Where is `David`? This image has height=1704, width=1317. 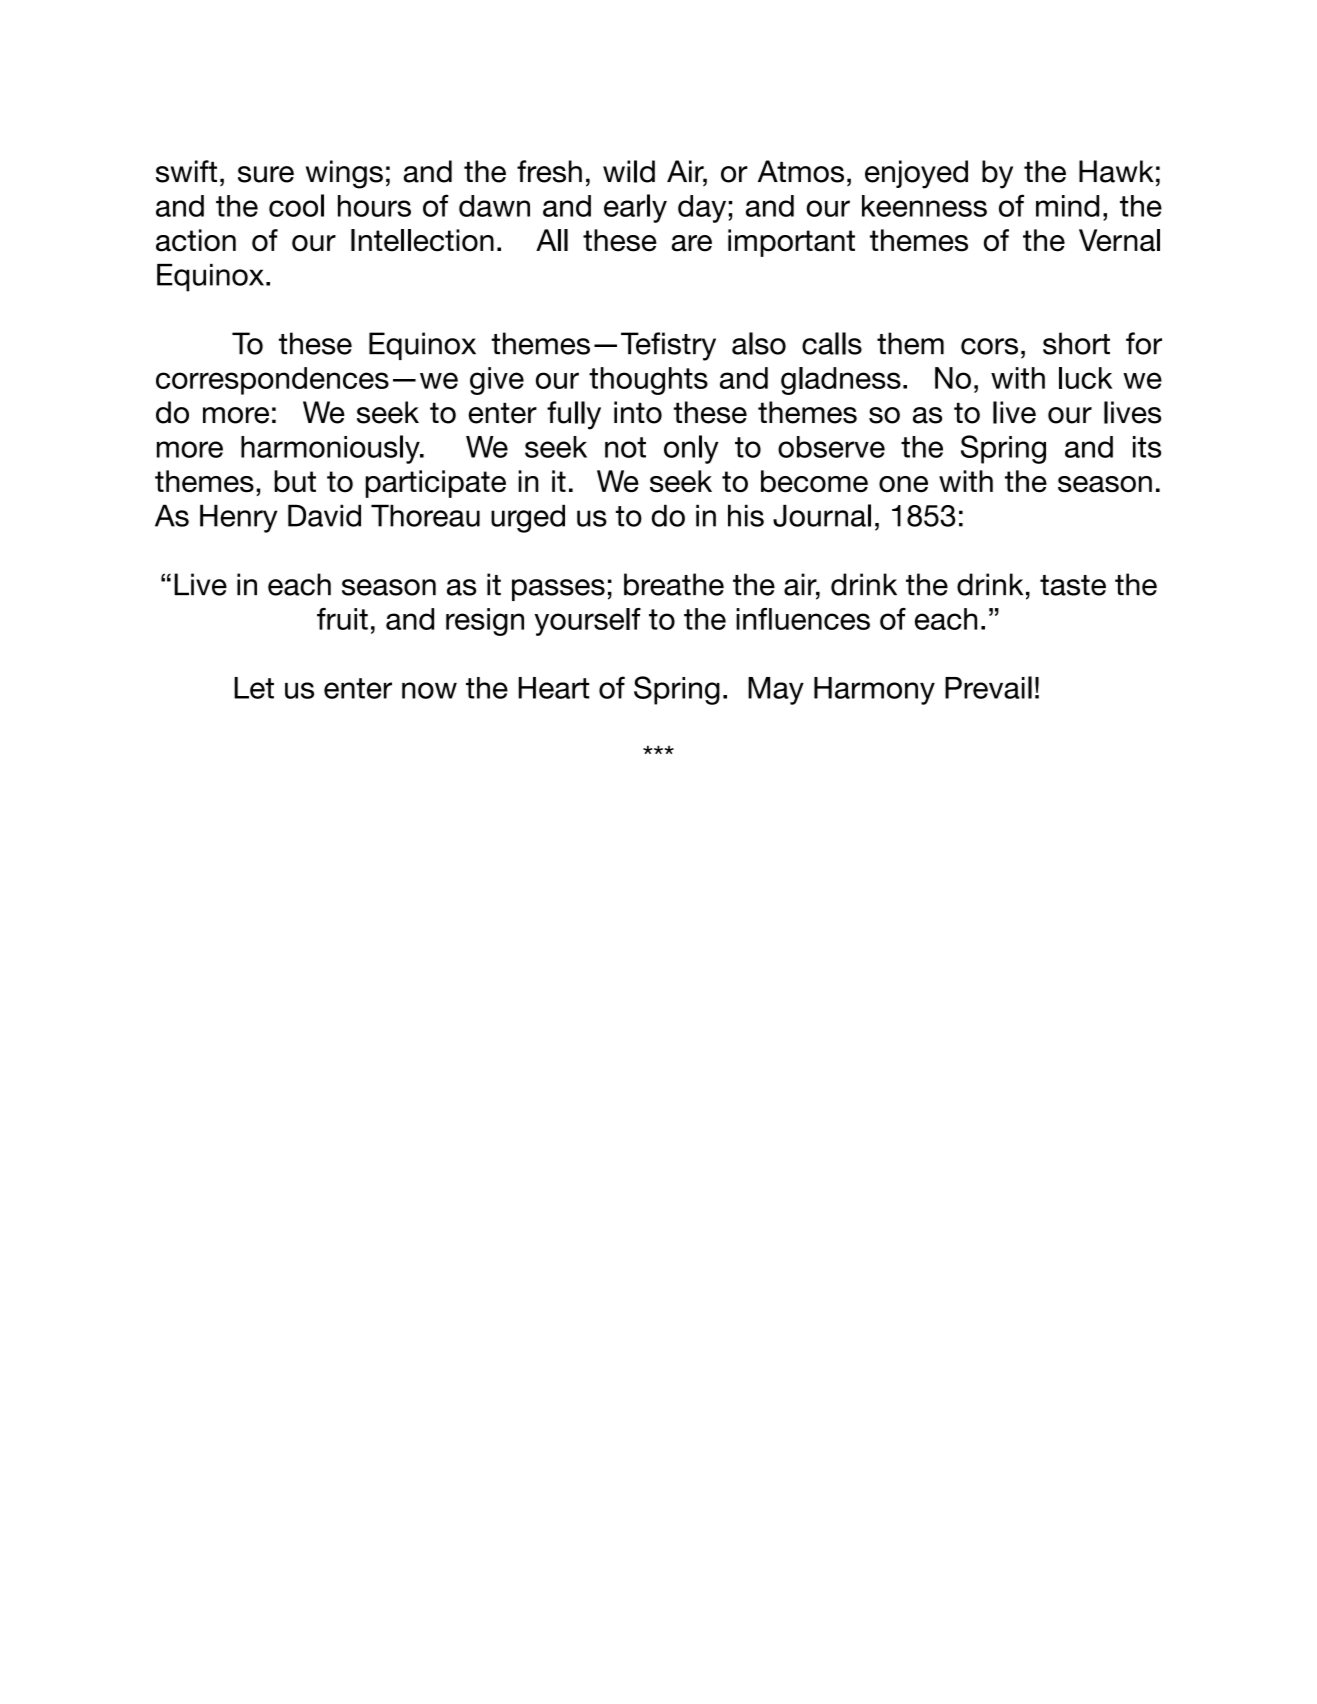
David is located at coordinates (324, 515).
